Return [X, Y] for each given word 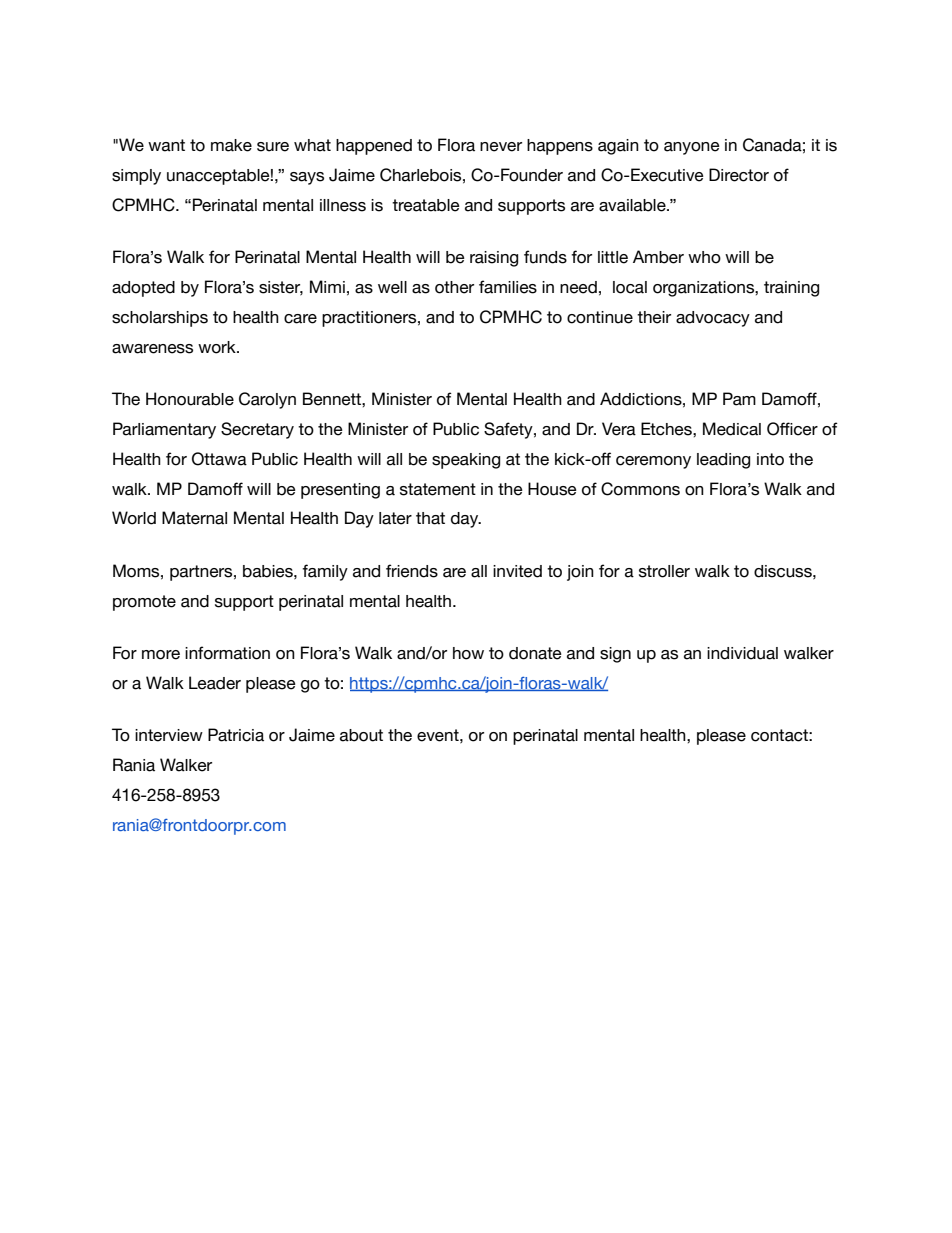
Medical [732, 429]
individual [742, 653]
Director [739, 175]
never [501, 147]
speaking [466, 461]
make [231, 145]
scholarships [160, 319]
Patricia [236, 735]
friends [412, 571]
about [361, 735]
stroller [664, 571]
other [454, 287]
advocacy [713, 319]
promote [144, 603]
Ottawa [219, 459]
